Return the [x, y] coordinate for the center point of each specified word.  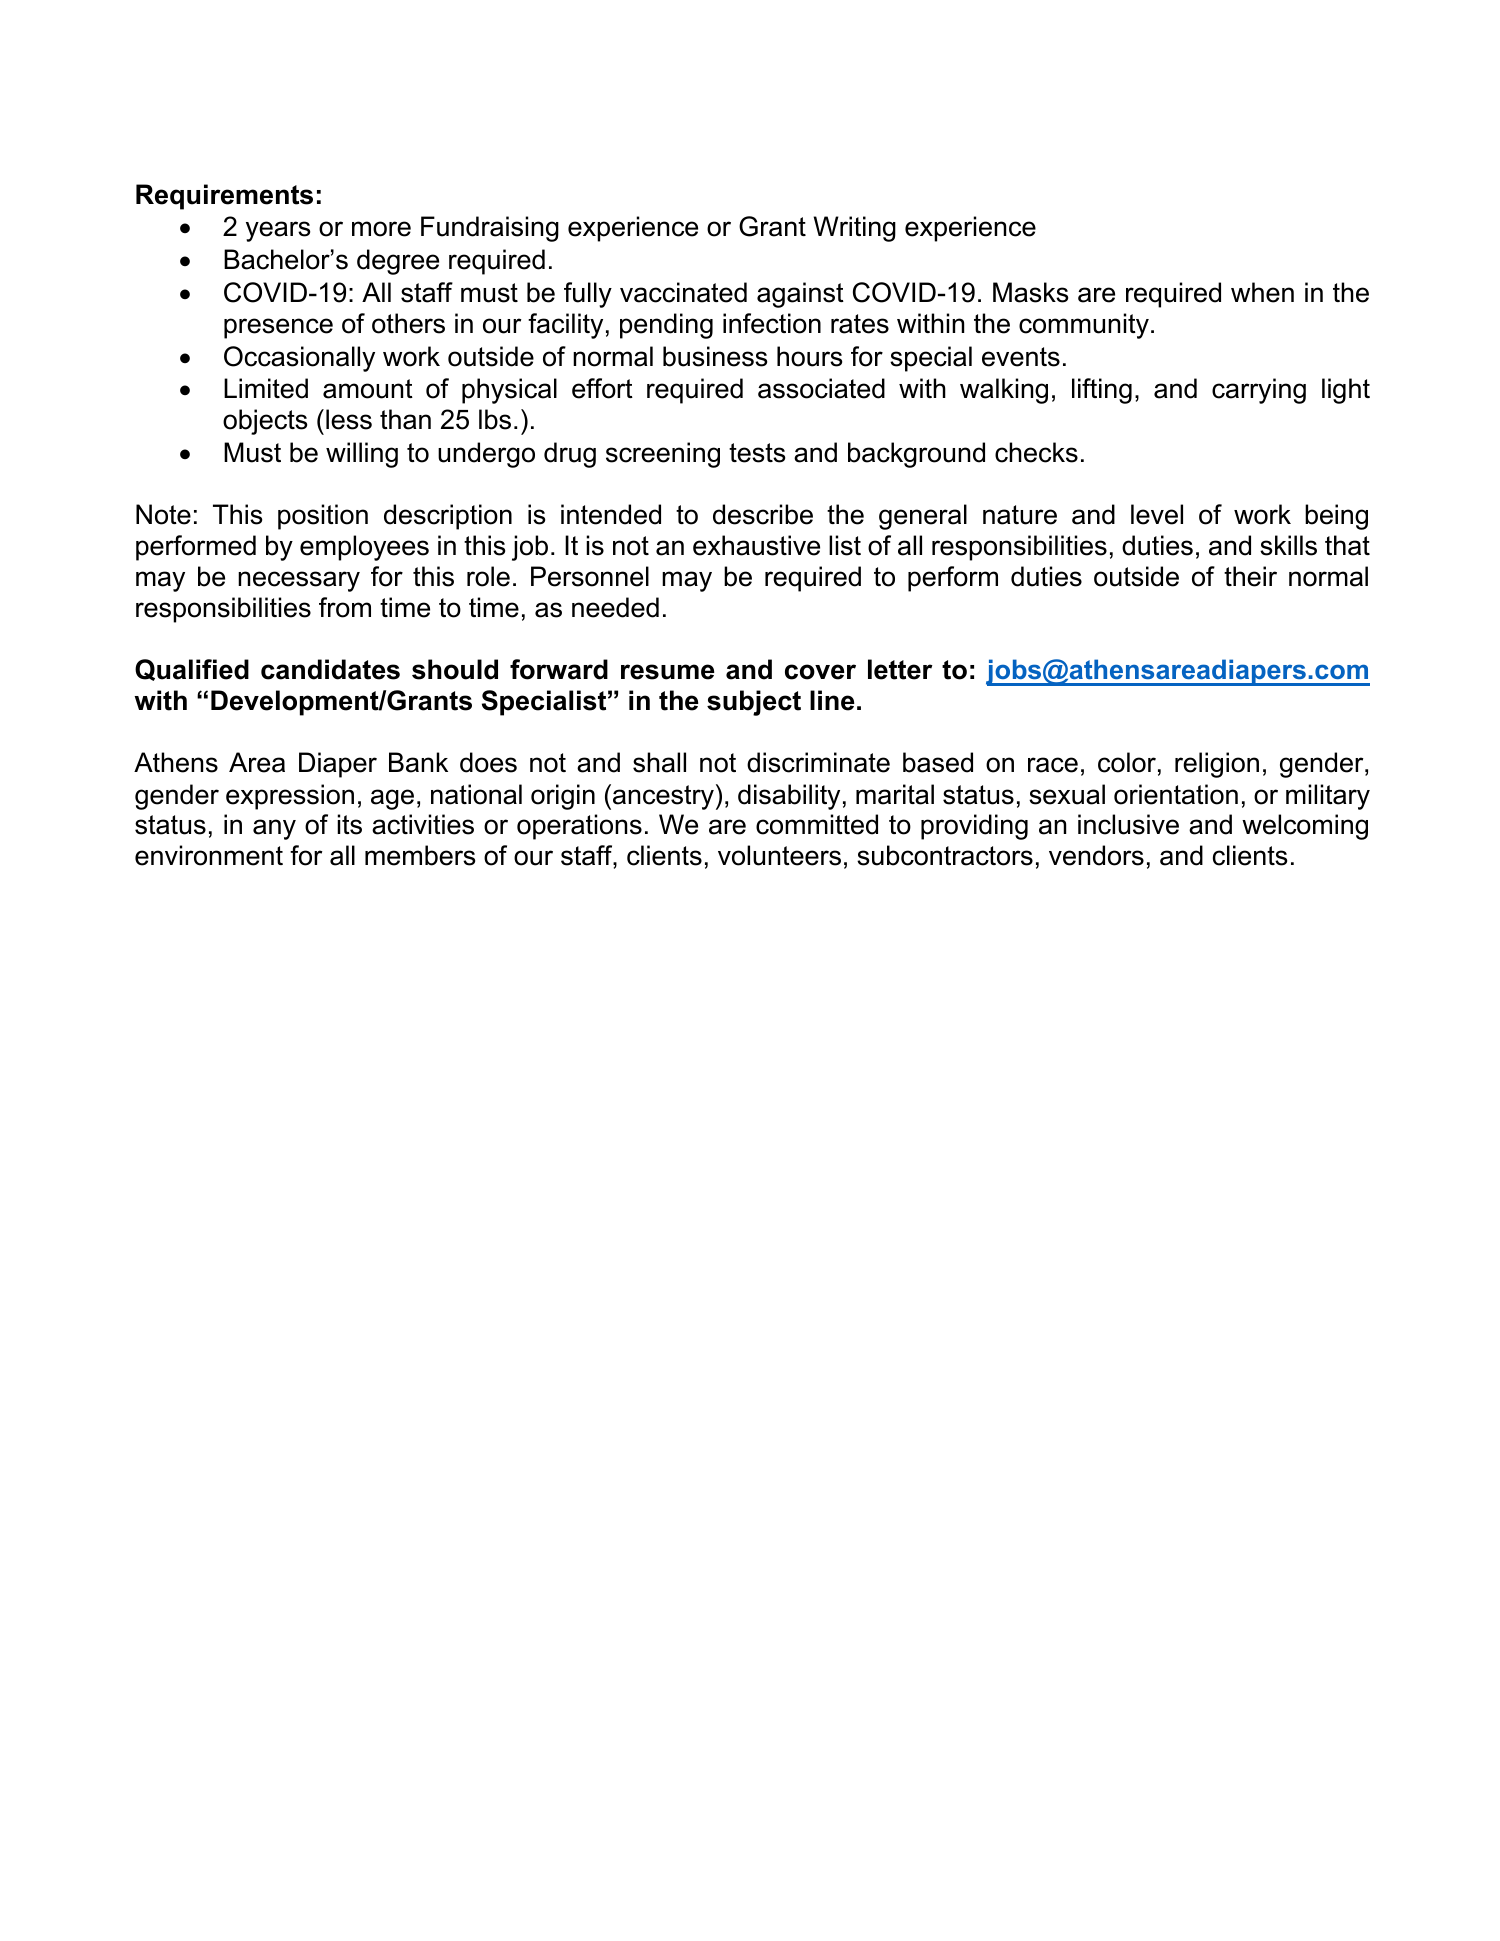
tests [757, 453]
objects [265, 422]
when [1262, 292]
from [345, 607]
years [278, 231]
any [274, 829]
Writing [854, 229]
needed [615, 607]
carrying [1259, 391]
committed [817, 824]
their [1250, 576]
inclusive [1128, 824]
